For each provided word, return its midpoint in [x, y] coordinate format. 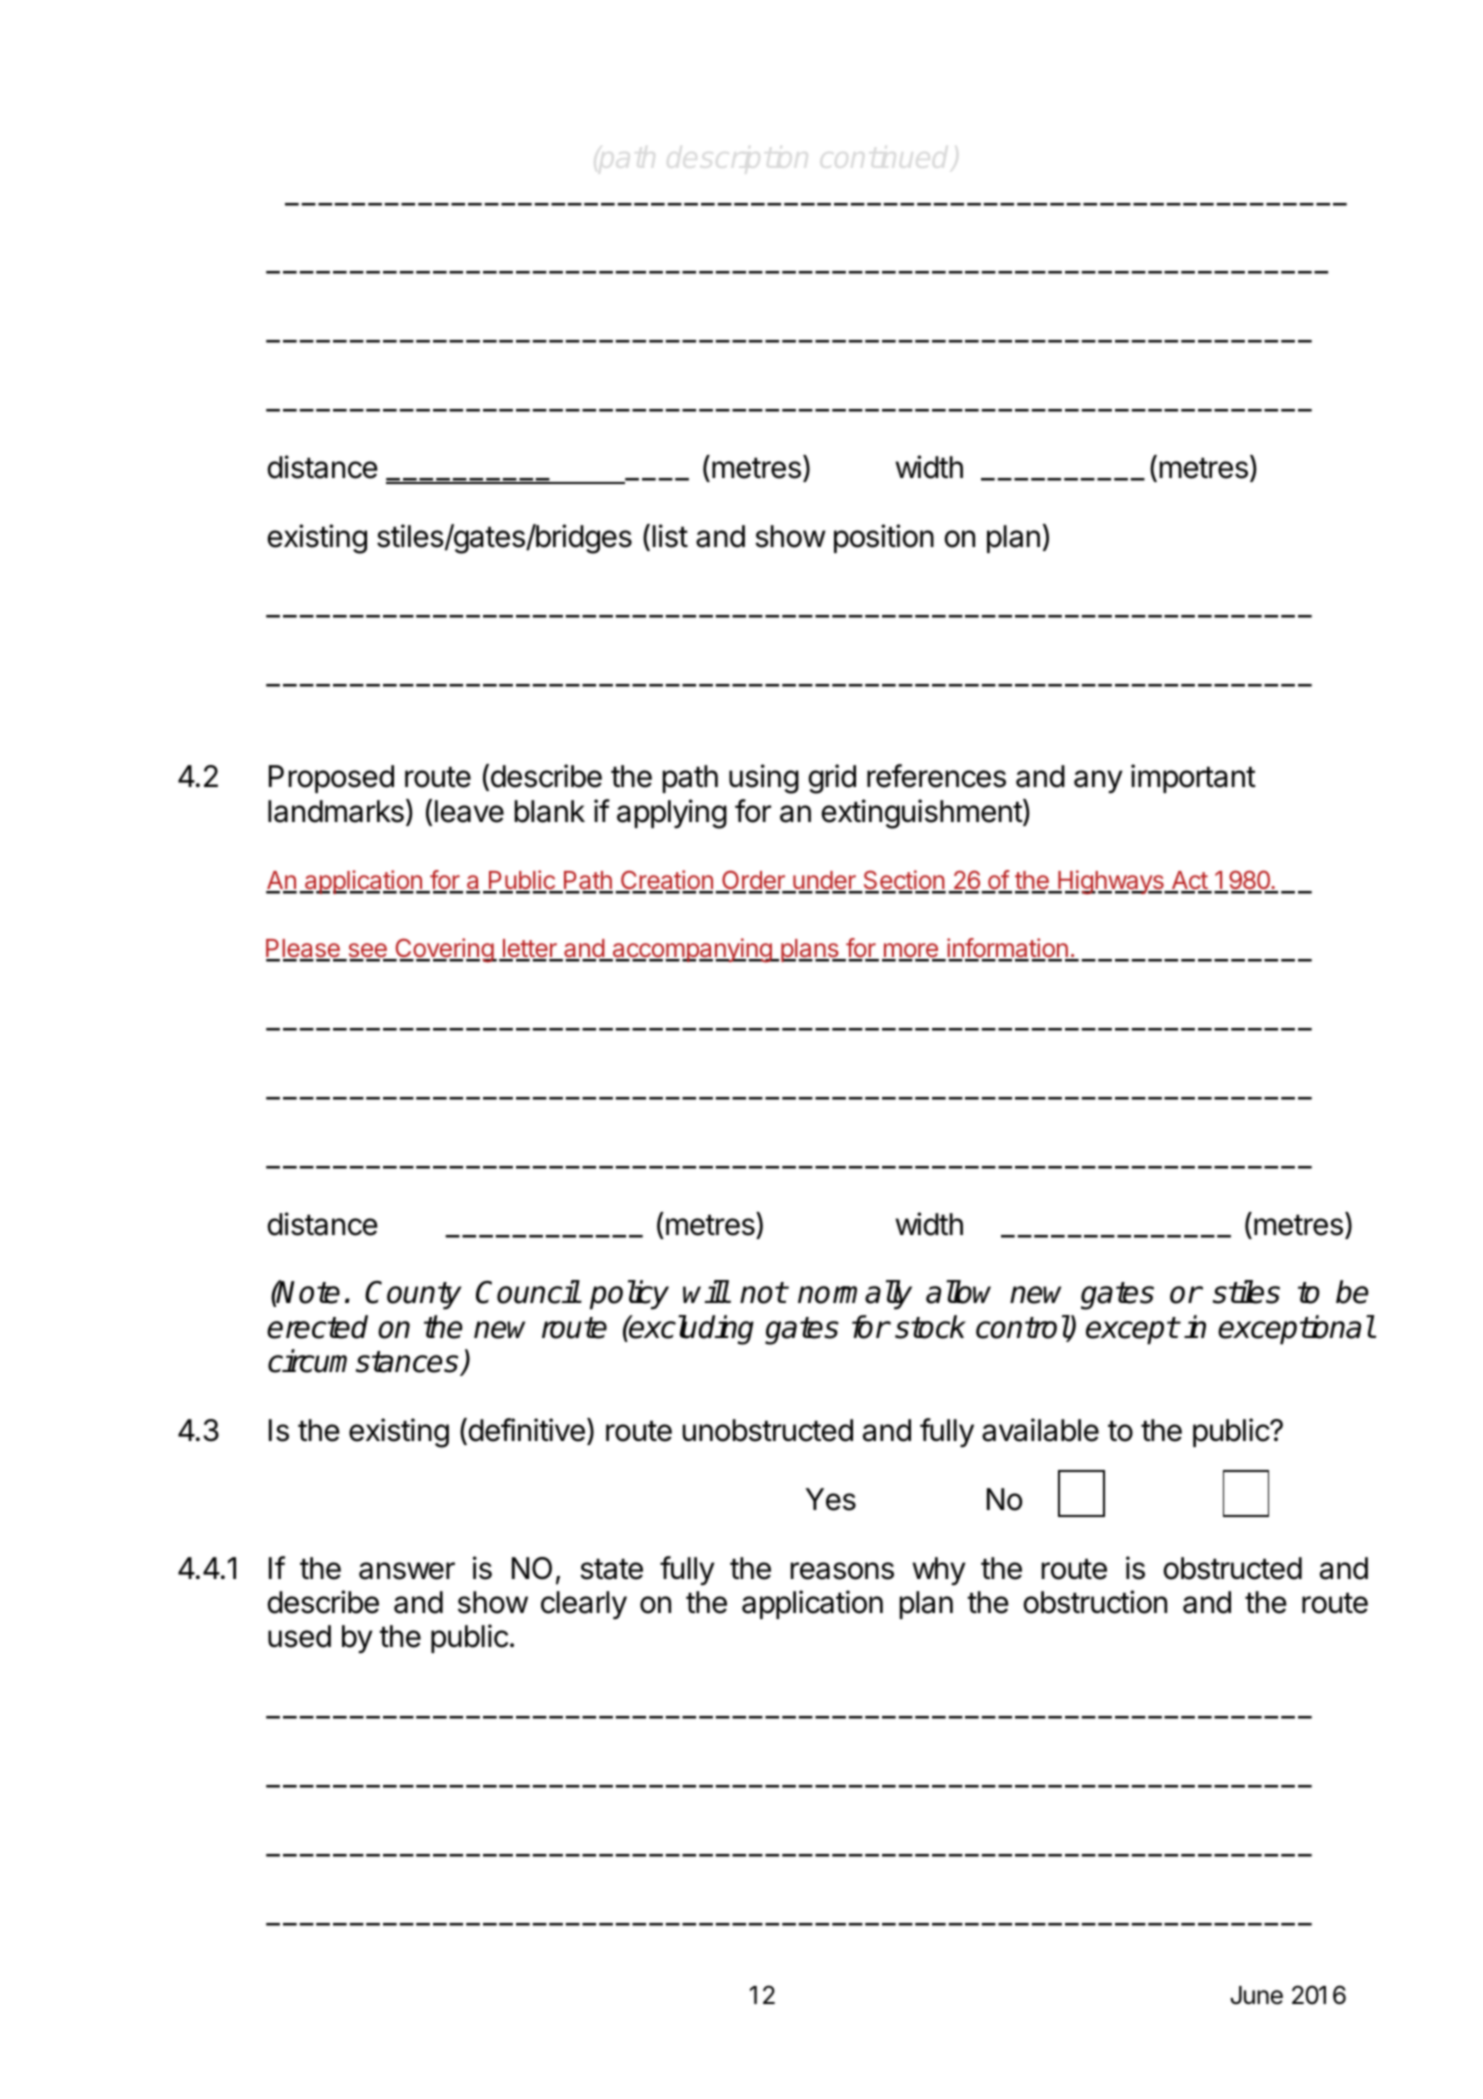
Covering [444, 950]
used [299, 1636]
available [1040, 1430]
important [1193, 778]
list [670, 536]
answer [407, 1571]
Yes [831, 1499]
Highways [1111, 882]
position [884, 538]
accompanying [692, 950]
